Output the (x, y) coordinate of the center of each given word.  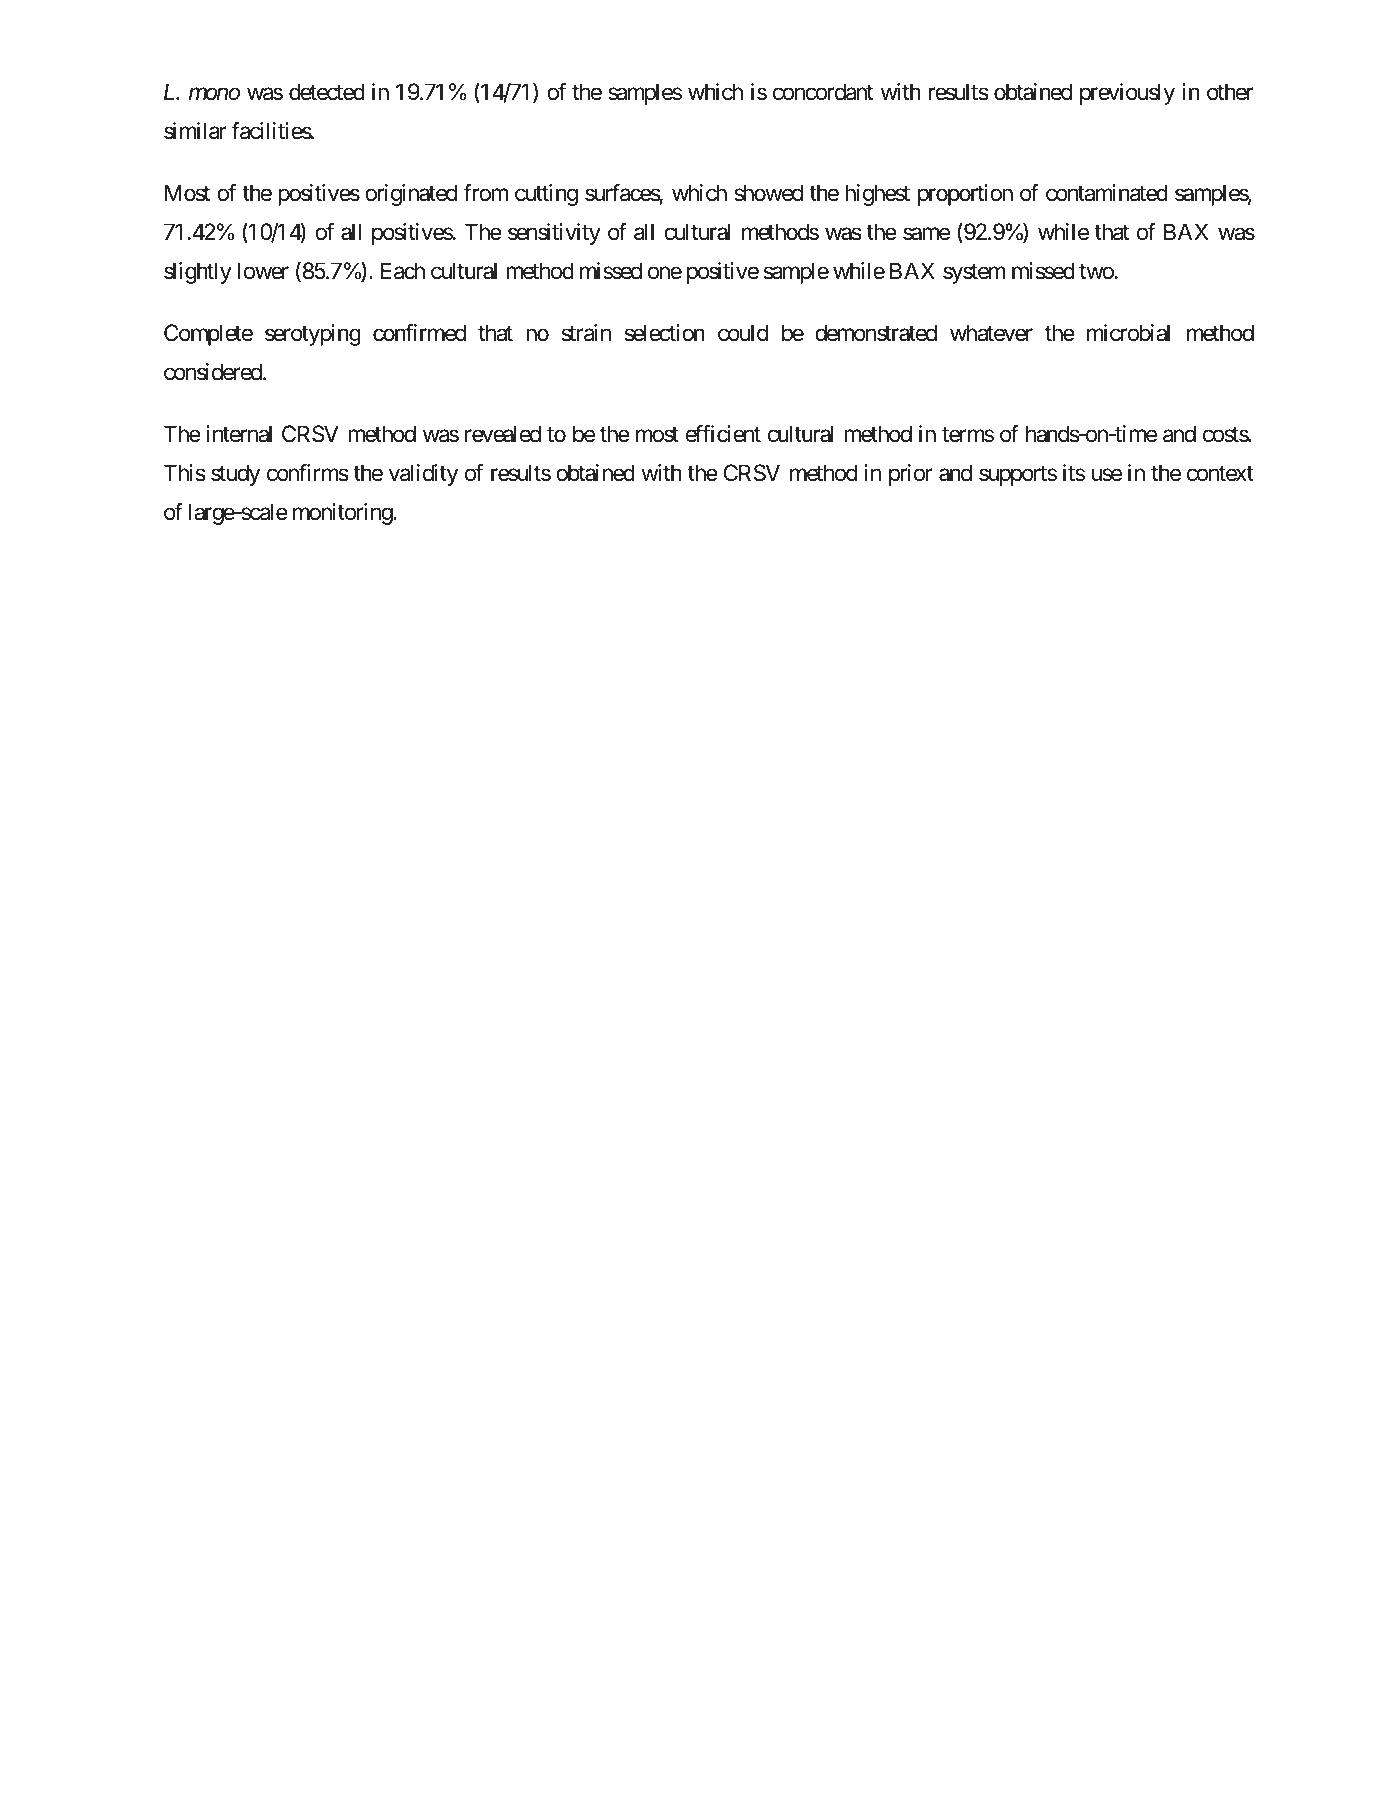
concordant (823, 92)
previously (1127, 94)
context (1220, 474)
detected (327, 92)
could (743, 333)
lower (263, 271)
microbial (1128, 333)
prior (911, 475)
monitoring (343, 514)
